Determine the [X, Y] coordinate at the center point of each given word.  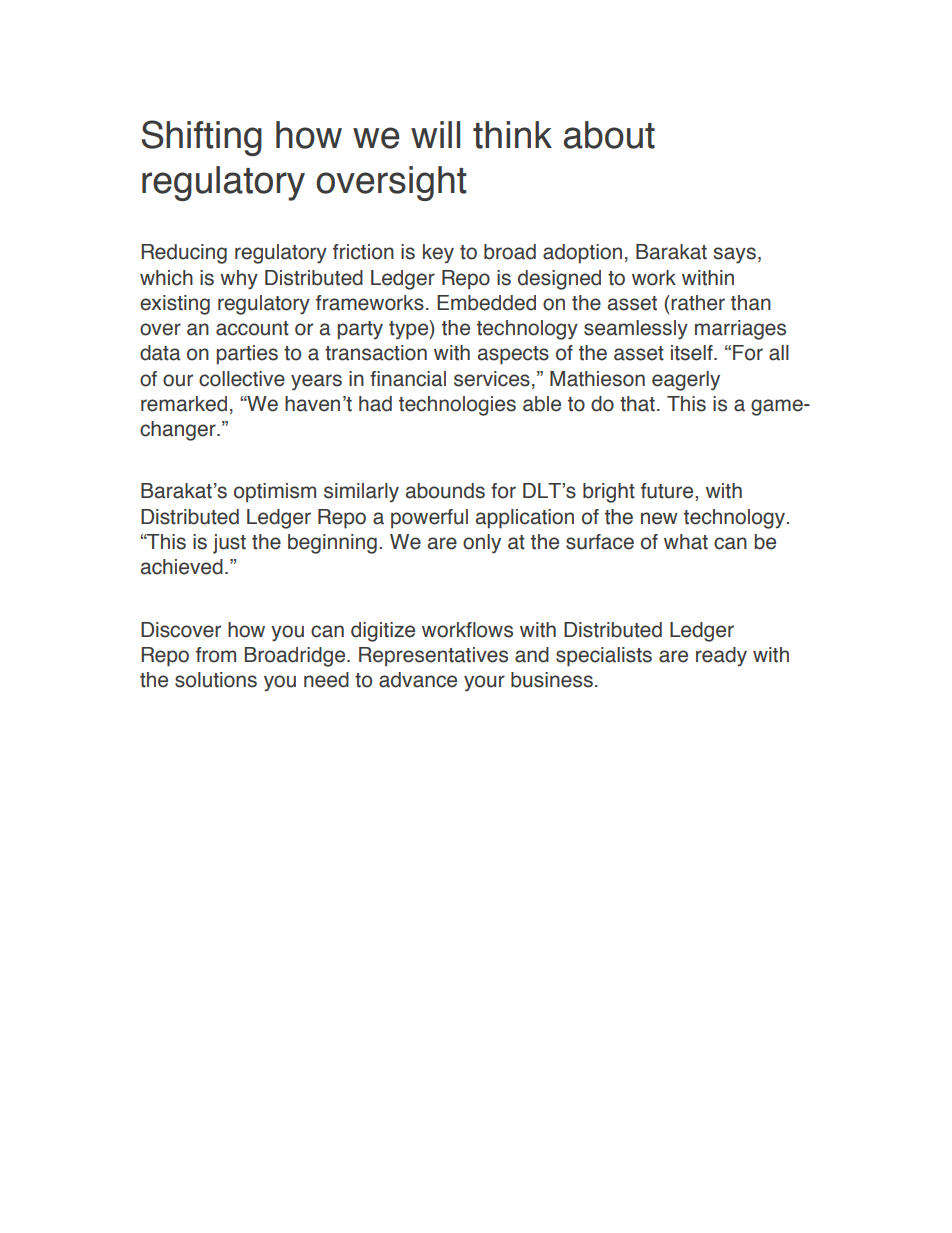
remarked [184, 404]
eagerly [686, 381]
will [435, 134]
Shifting [202, 138]
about [609, 135]
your [484, 683]
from [216, 655]
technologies [457, 406]
